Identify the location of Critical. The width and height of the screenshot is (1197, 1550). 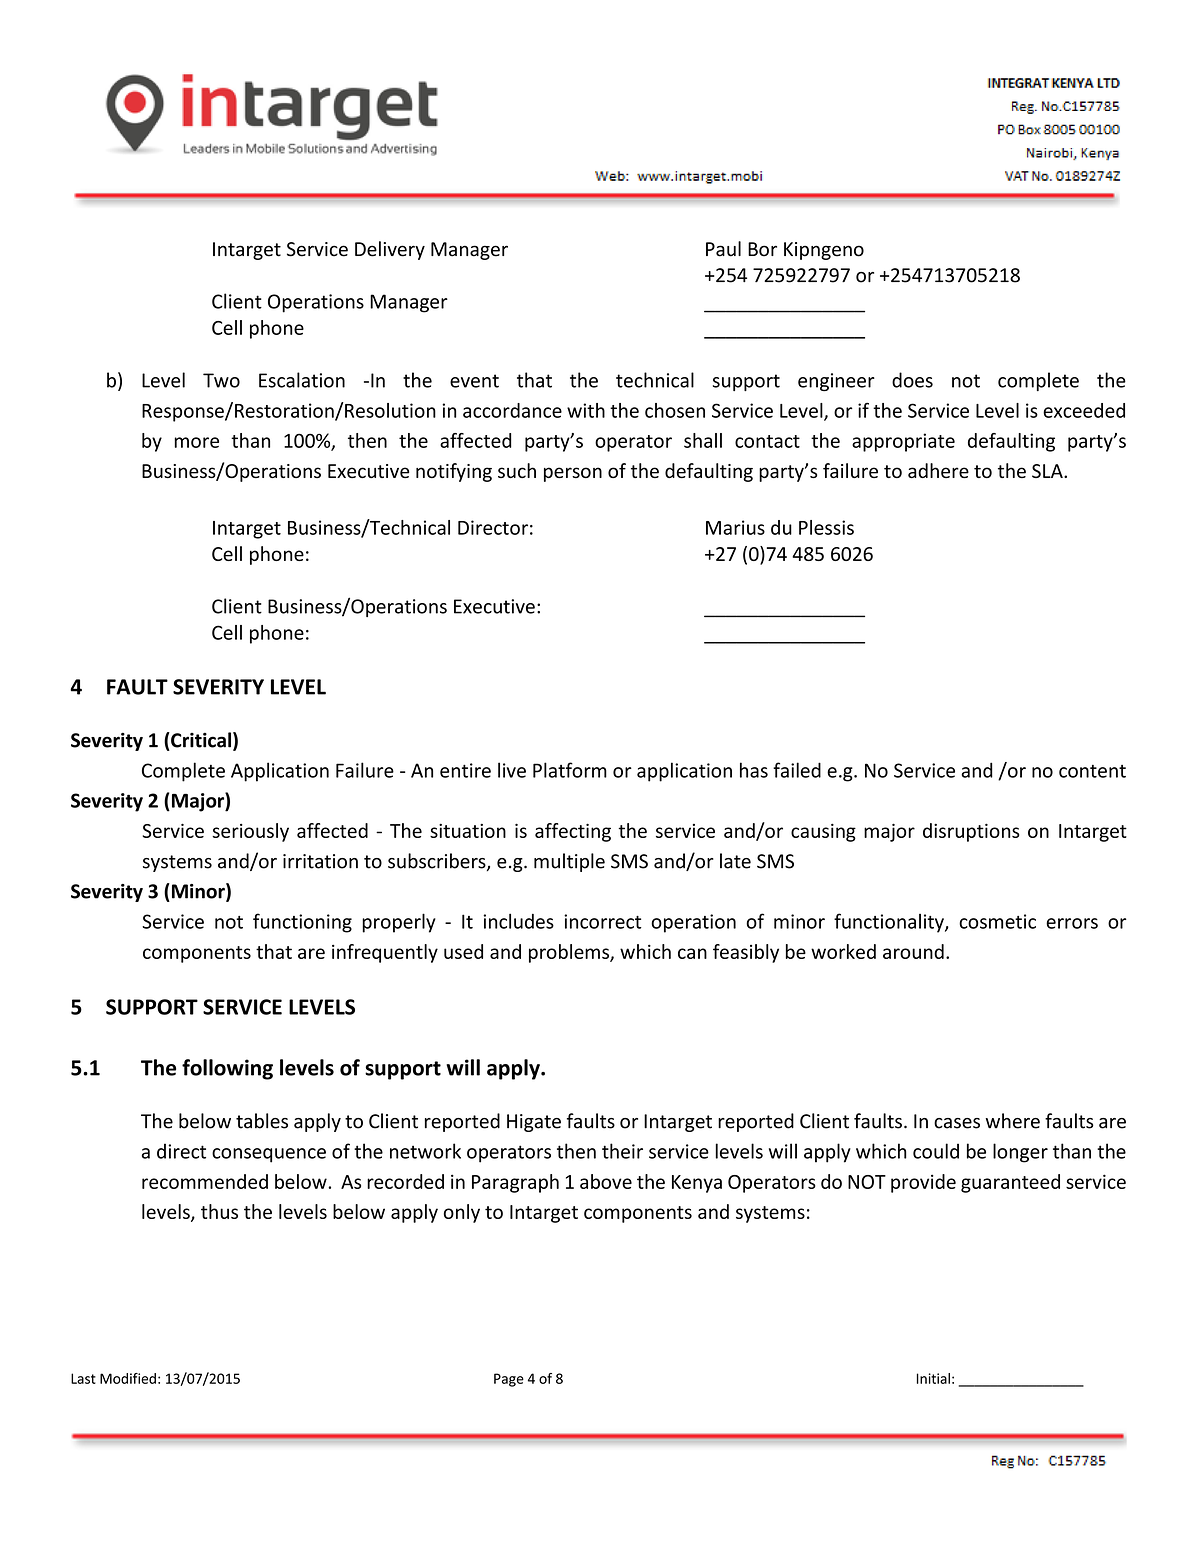
(200, 740).
